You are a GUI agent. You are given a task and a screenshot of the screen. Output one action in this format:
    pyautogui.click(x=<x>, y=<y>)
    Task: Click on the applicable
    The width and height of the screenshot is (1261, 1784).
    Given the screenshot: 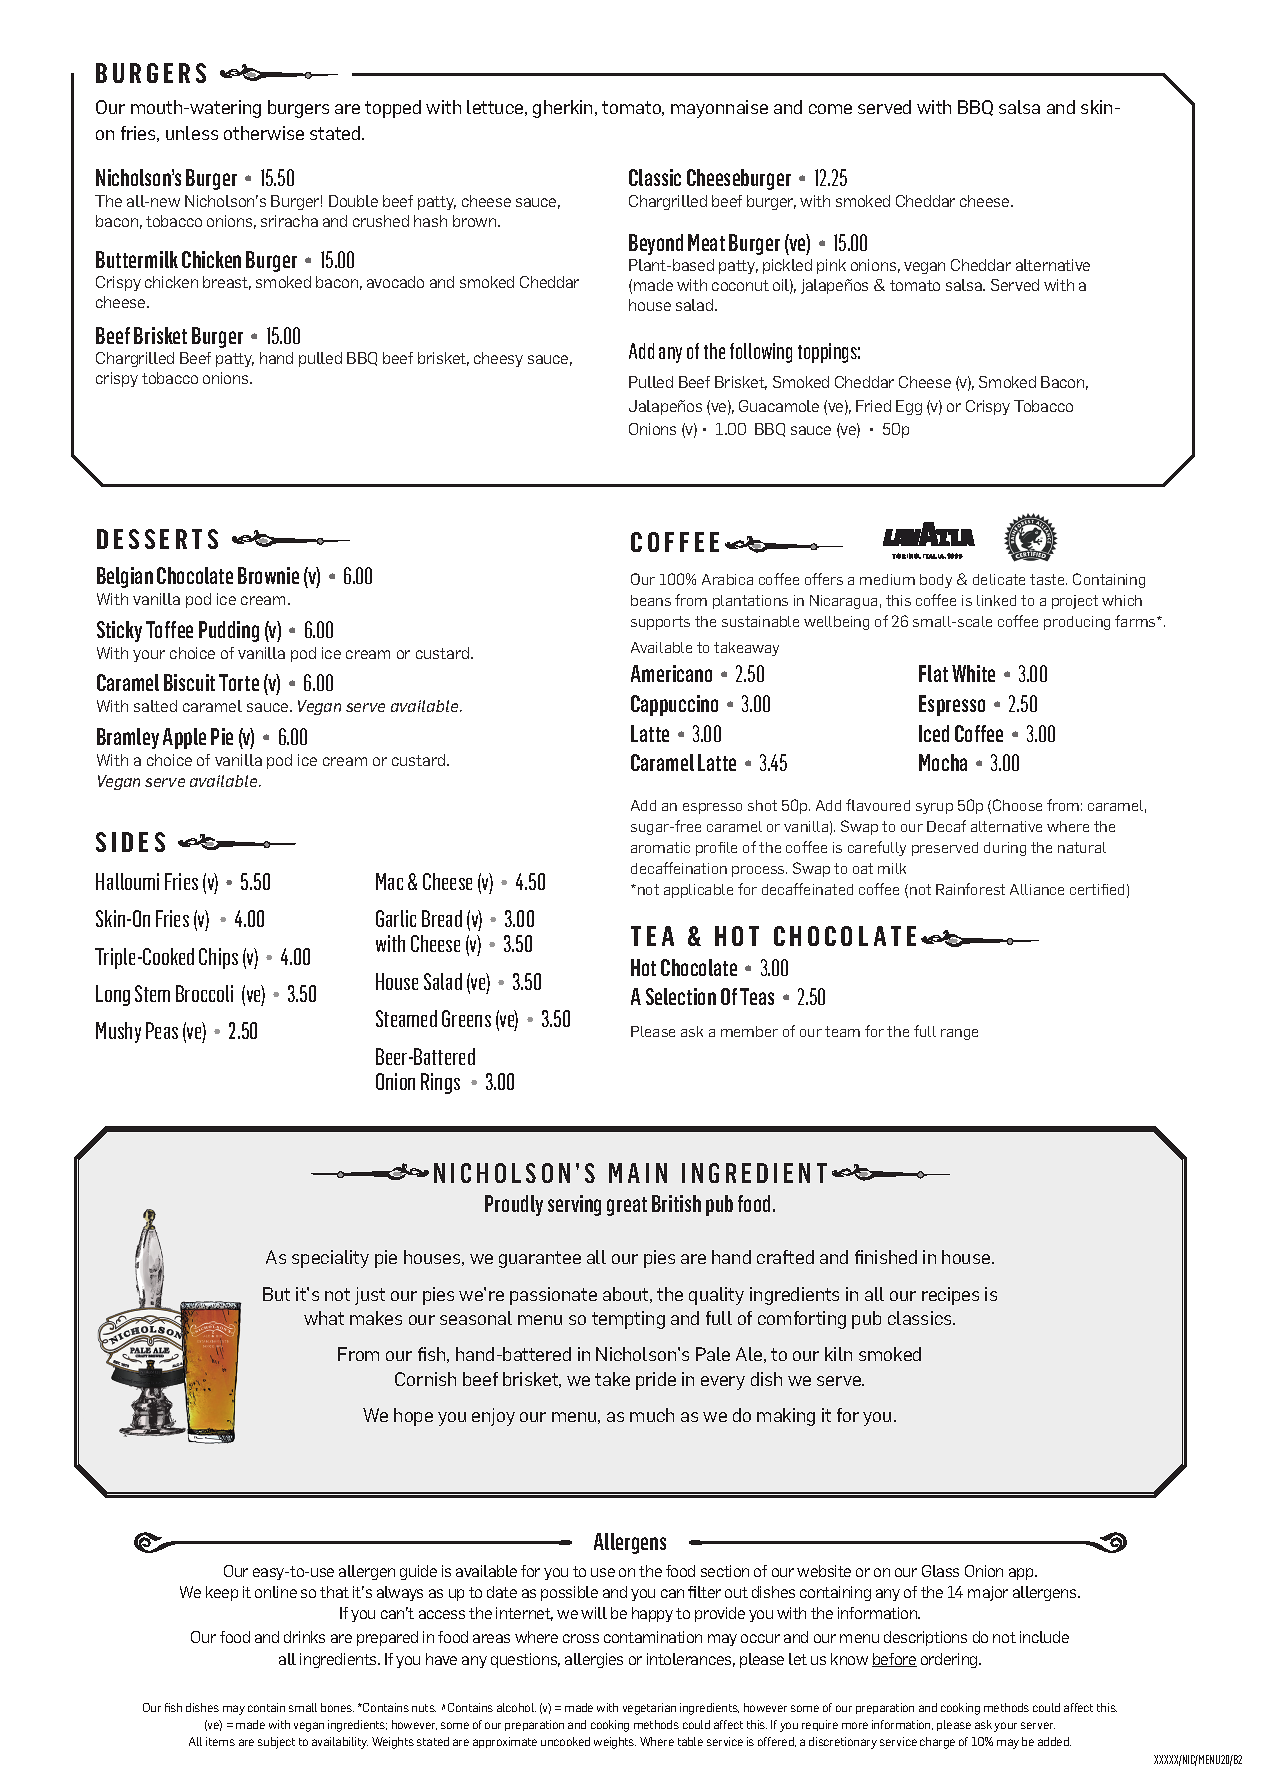 What is the action you would take?
    pyautogui.click(x=698, y=891)
